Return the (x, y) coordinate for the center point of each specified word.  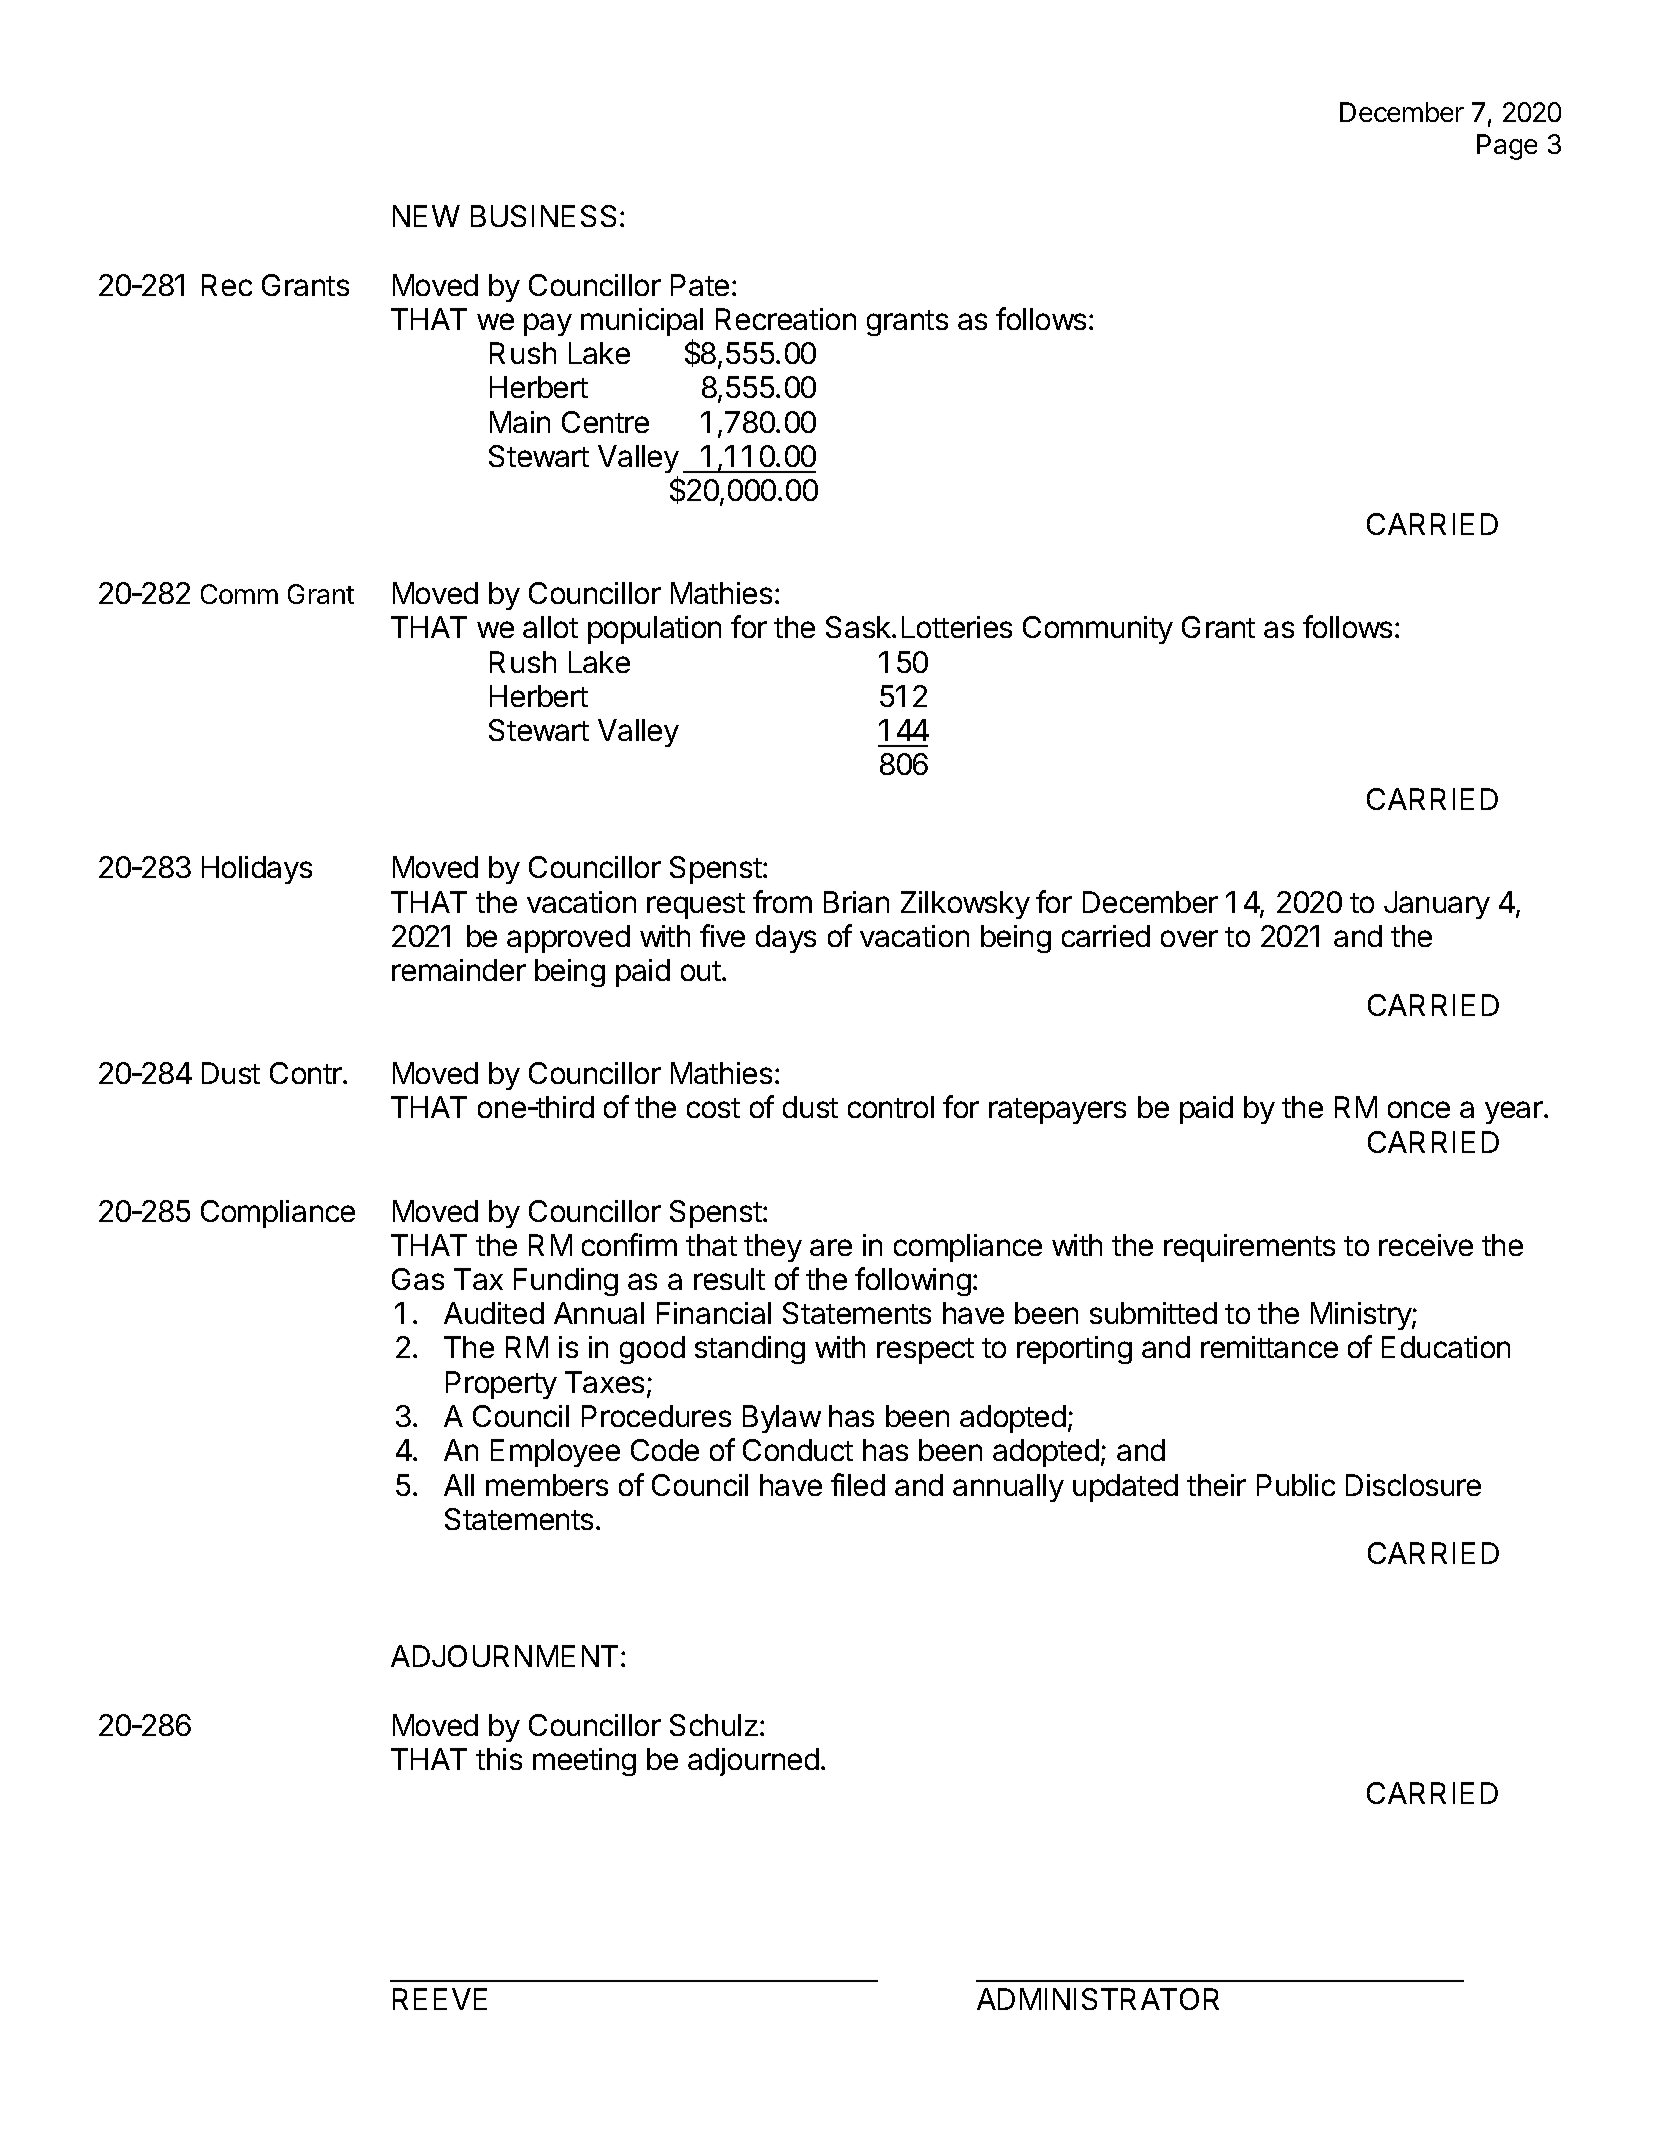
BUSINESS (543, 216)
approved (568, 939)
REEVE (440, 1999)
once (1419, 1109)
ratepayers (1057, 1111)
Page (1507, 147)
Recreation (786, 319)
